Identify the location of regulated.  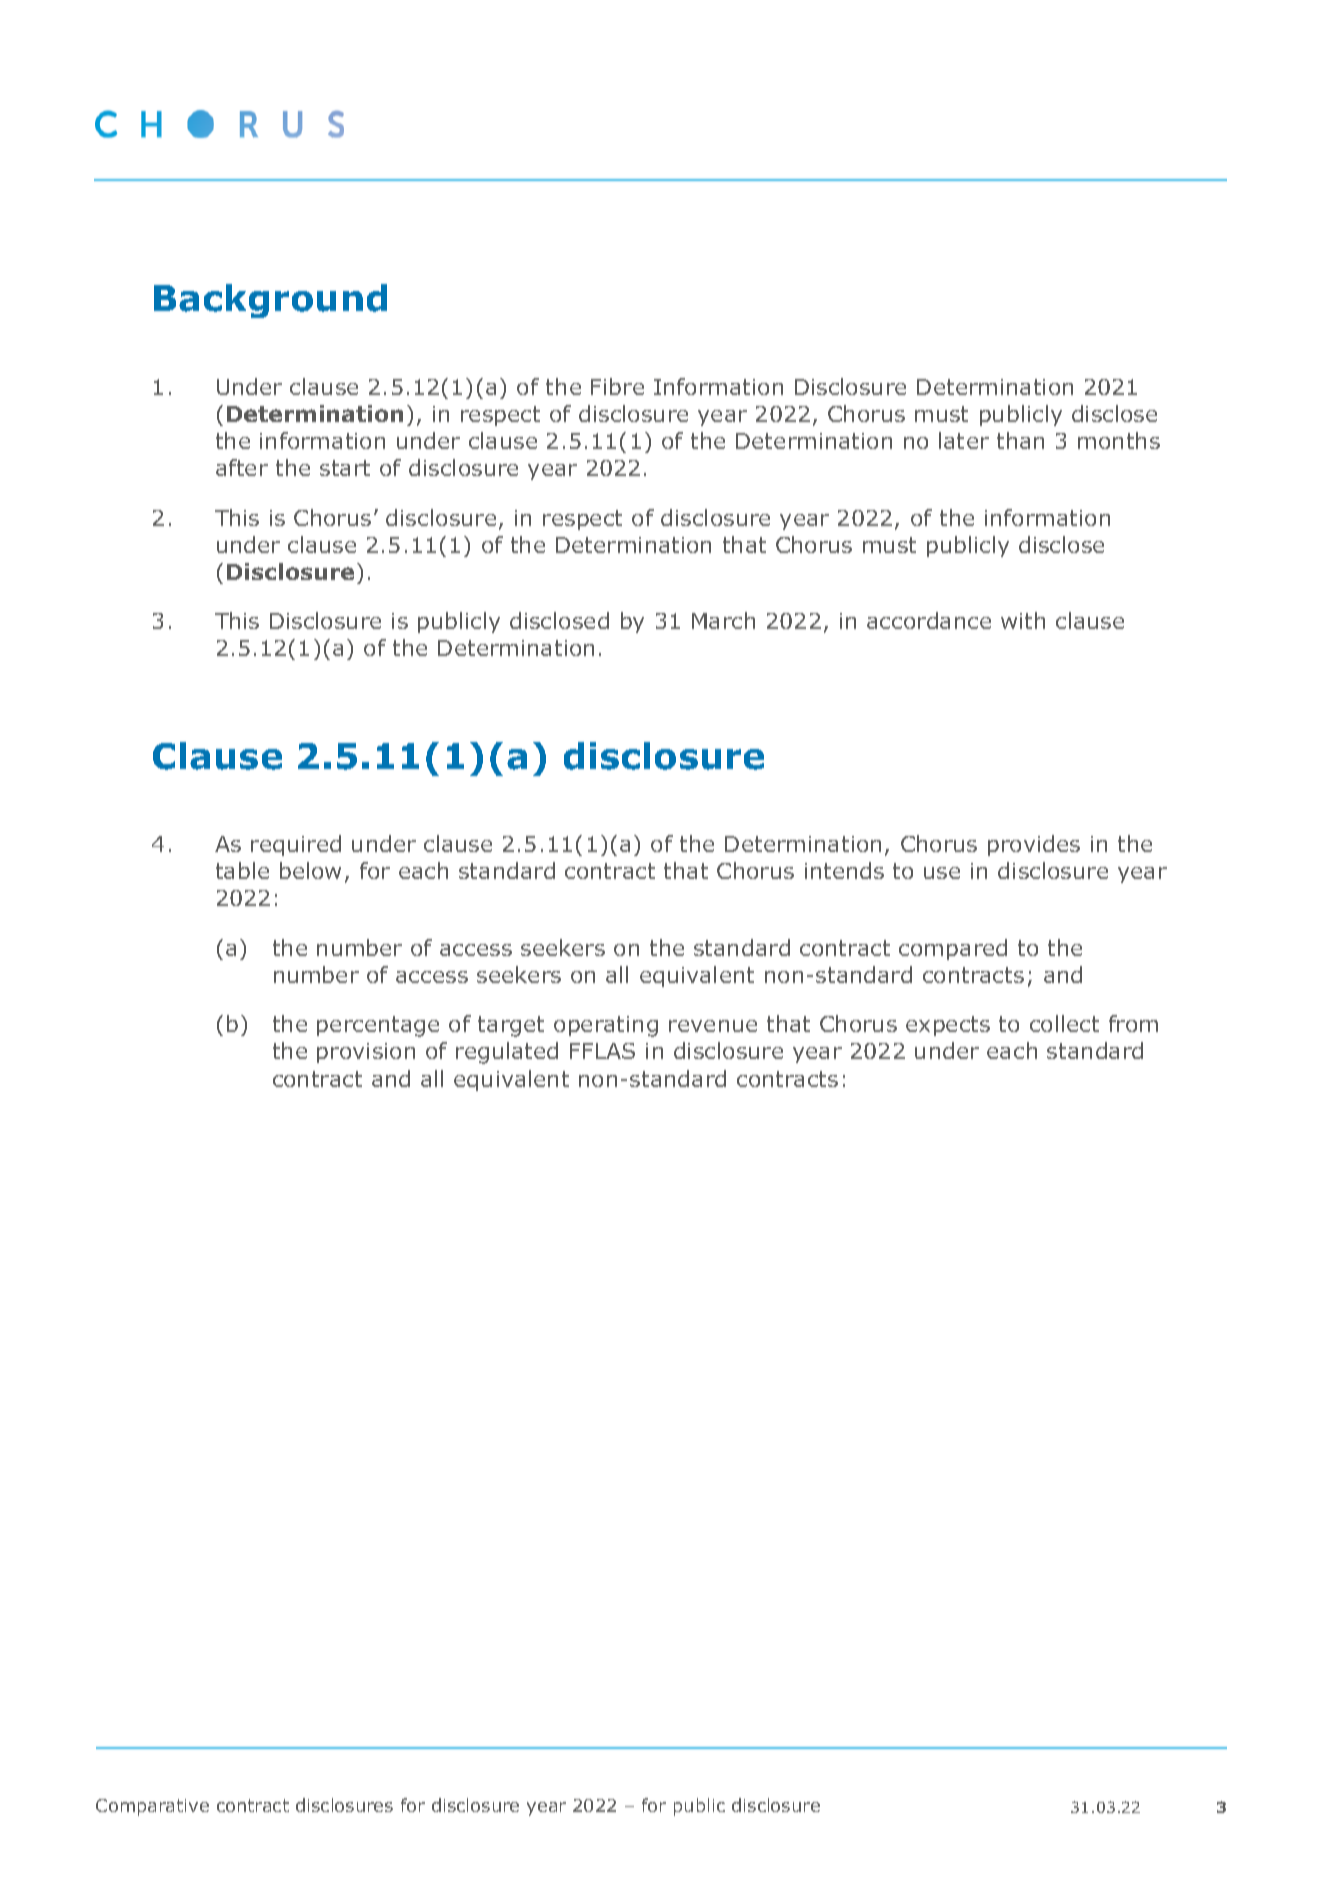
(507, 1053).
